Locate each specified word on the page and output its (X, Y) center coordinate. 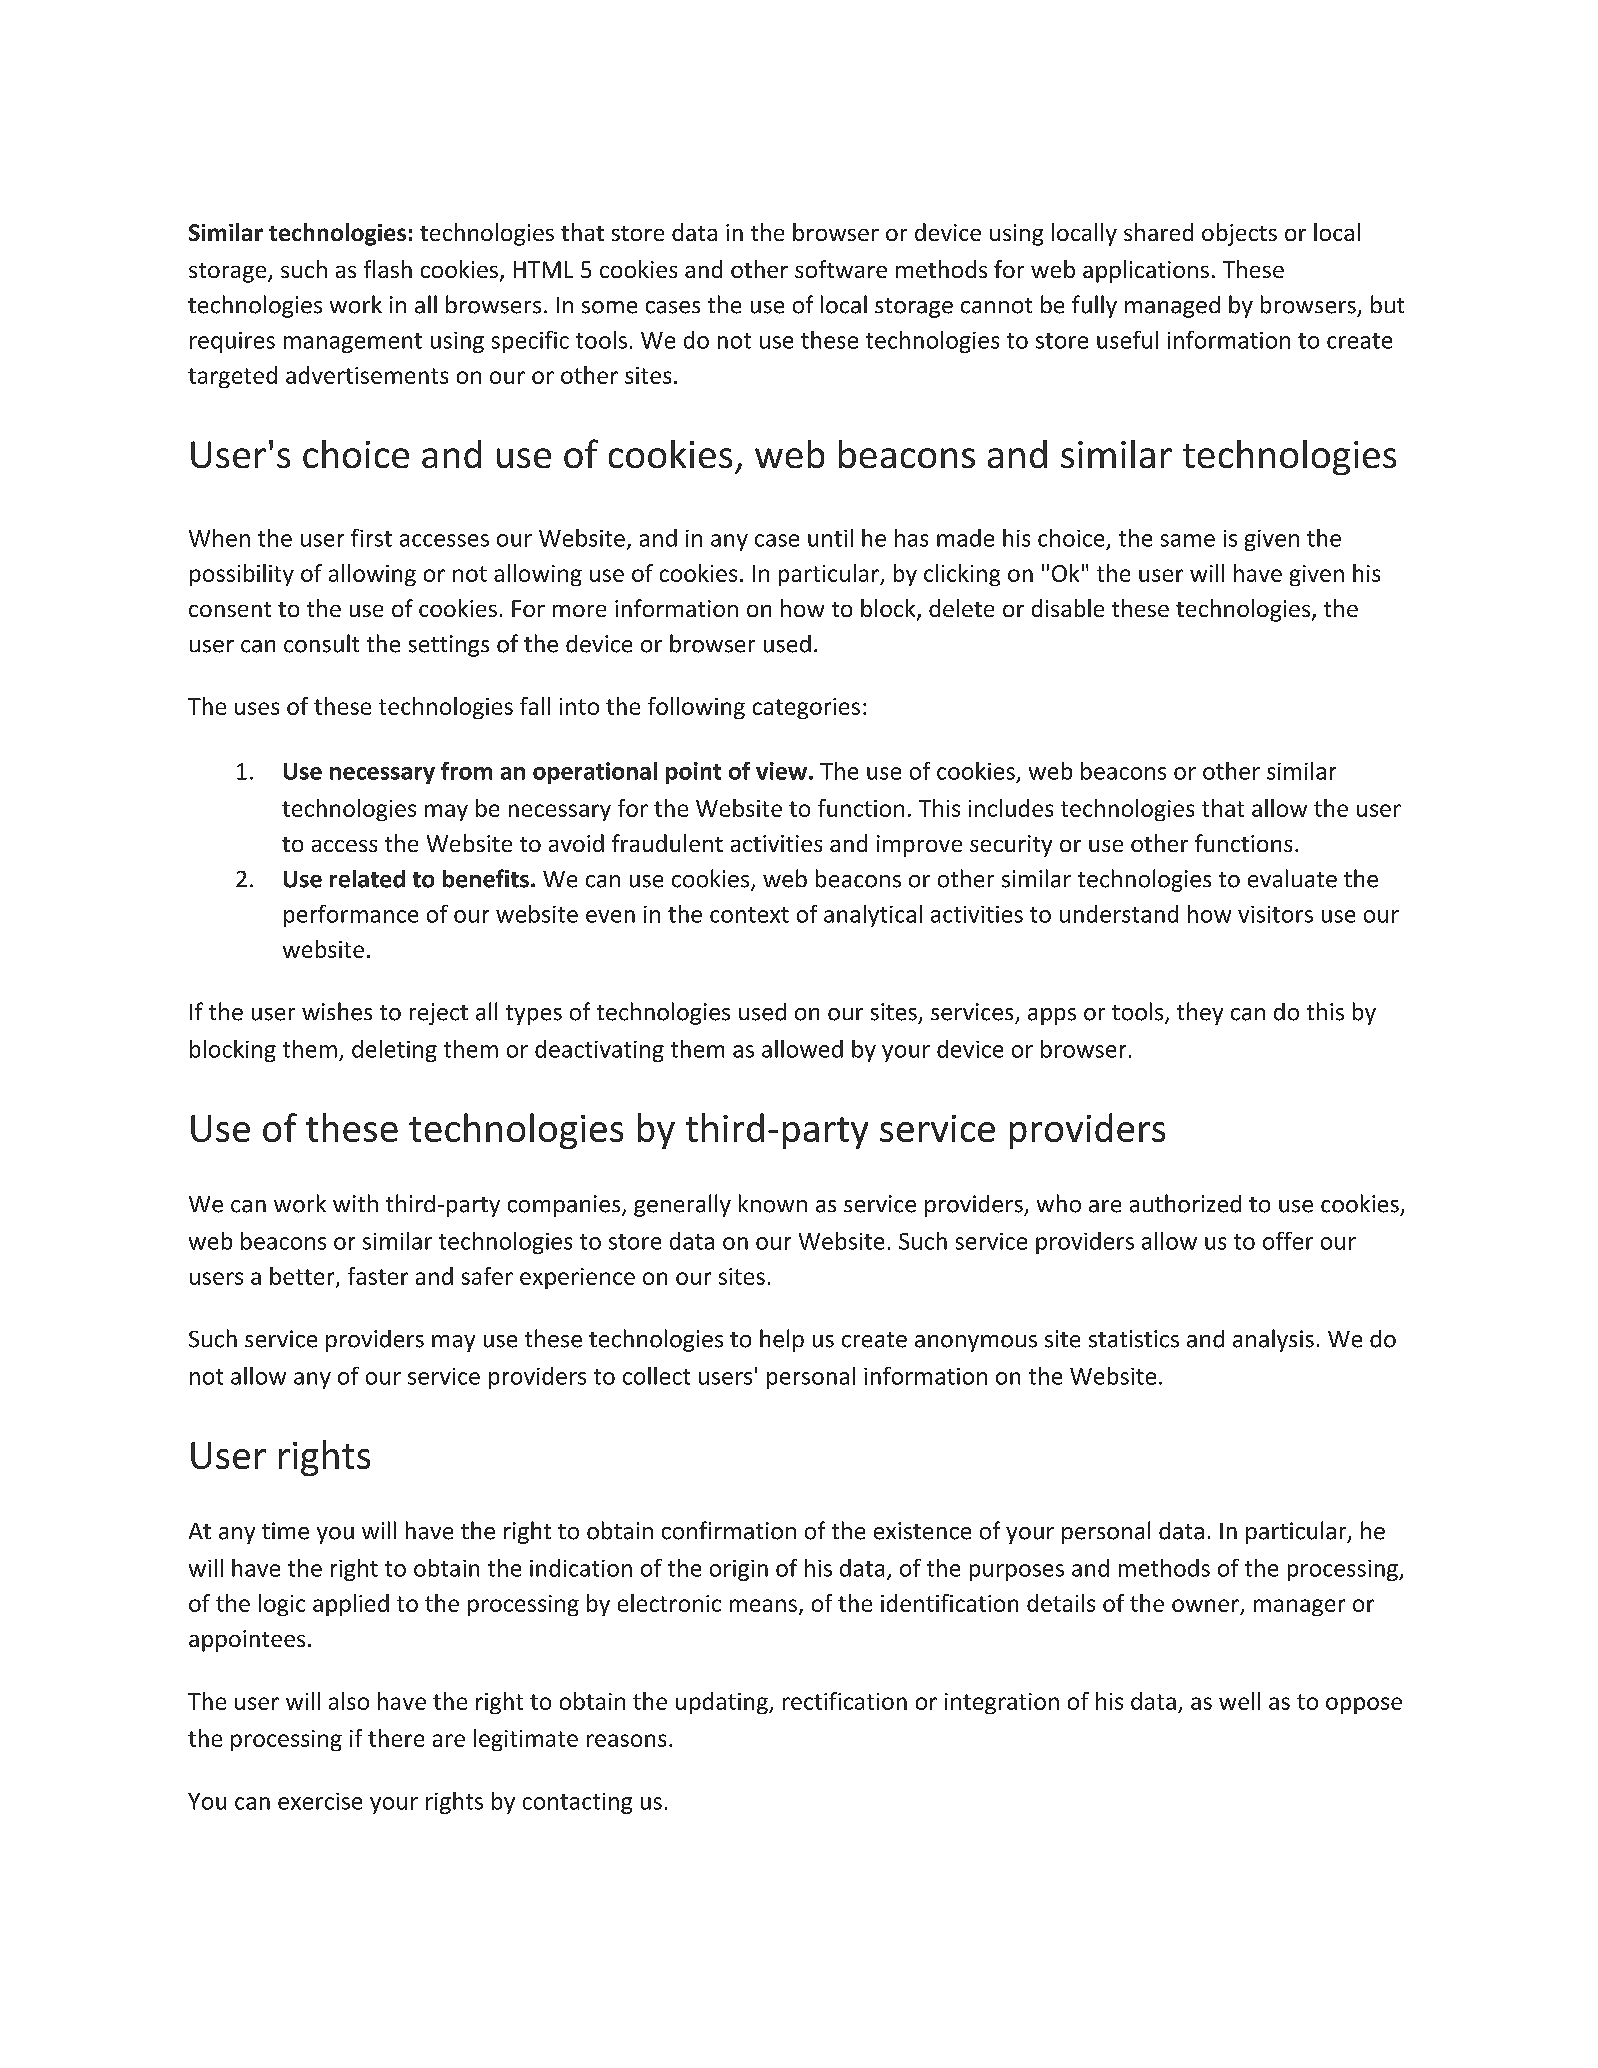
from (466, 771)
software (841, 269)
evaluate (1292, 878)
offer (1288, 1241)
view (781, 771)
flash (388, 269)
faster (378, 1276)
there (396, 1738)
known (773, 1203)
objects (1239, 234)
